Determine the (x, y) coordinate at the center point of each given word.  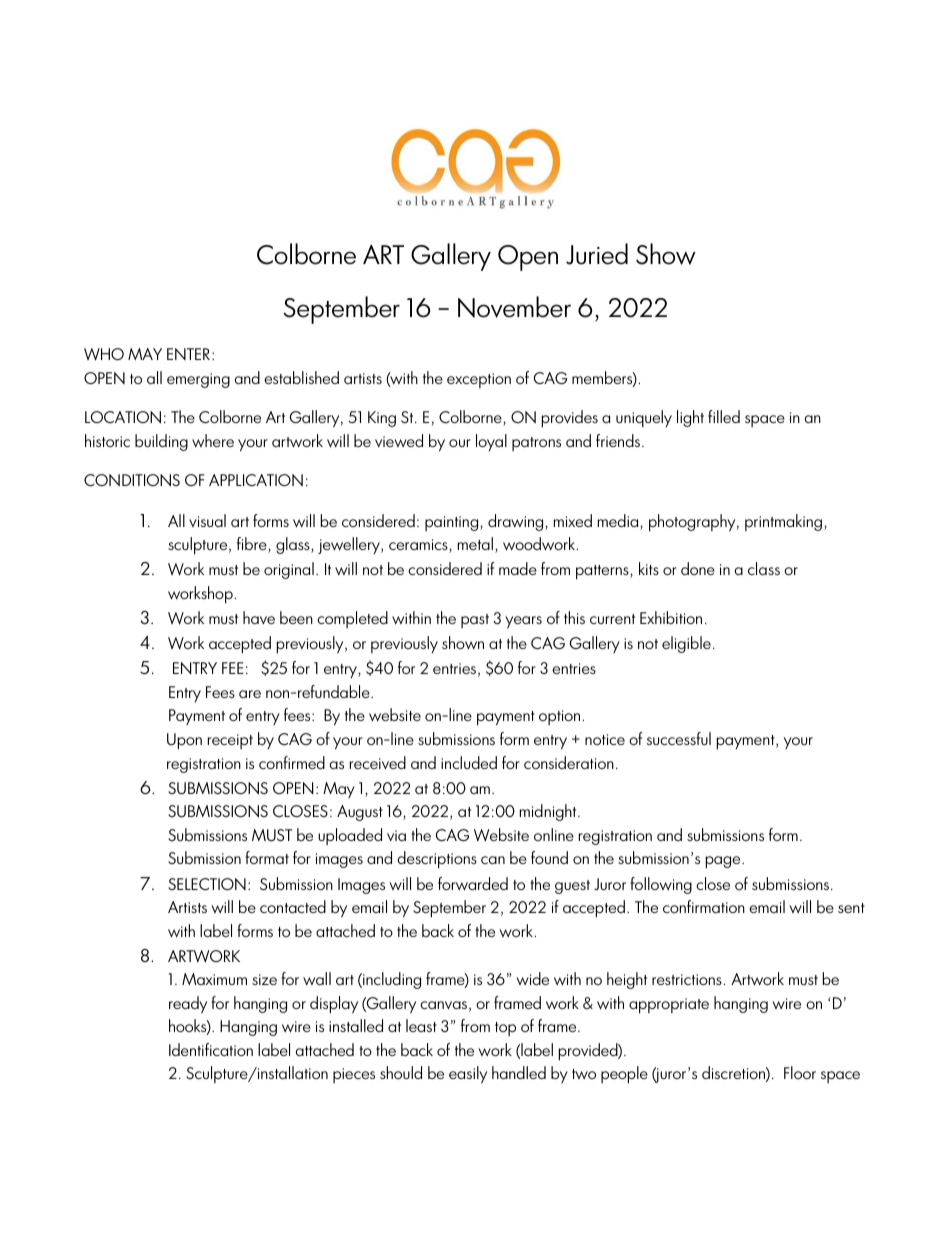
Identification (211, 1049)
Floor (800, 1072)
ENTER (188, 354)
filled (724, 416)
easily (468, 1075)
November (514, 307)
